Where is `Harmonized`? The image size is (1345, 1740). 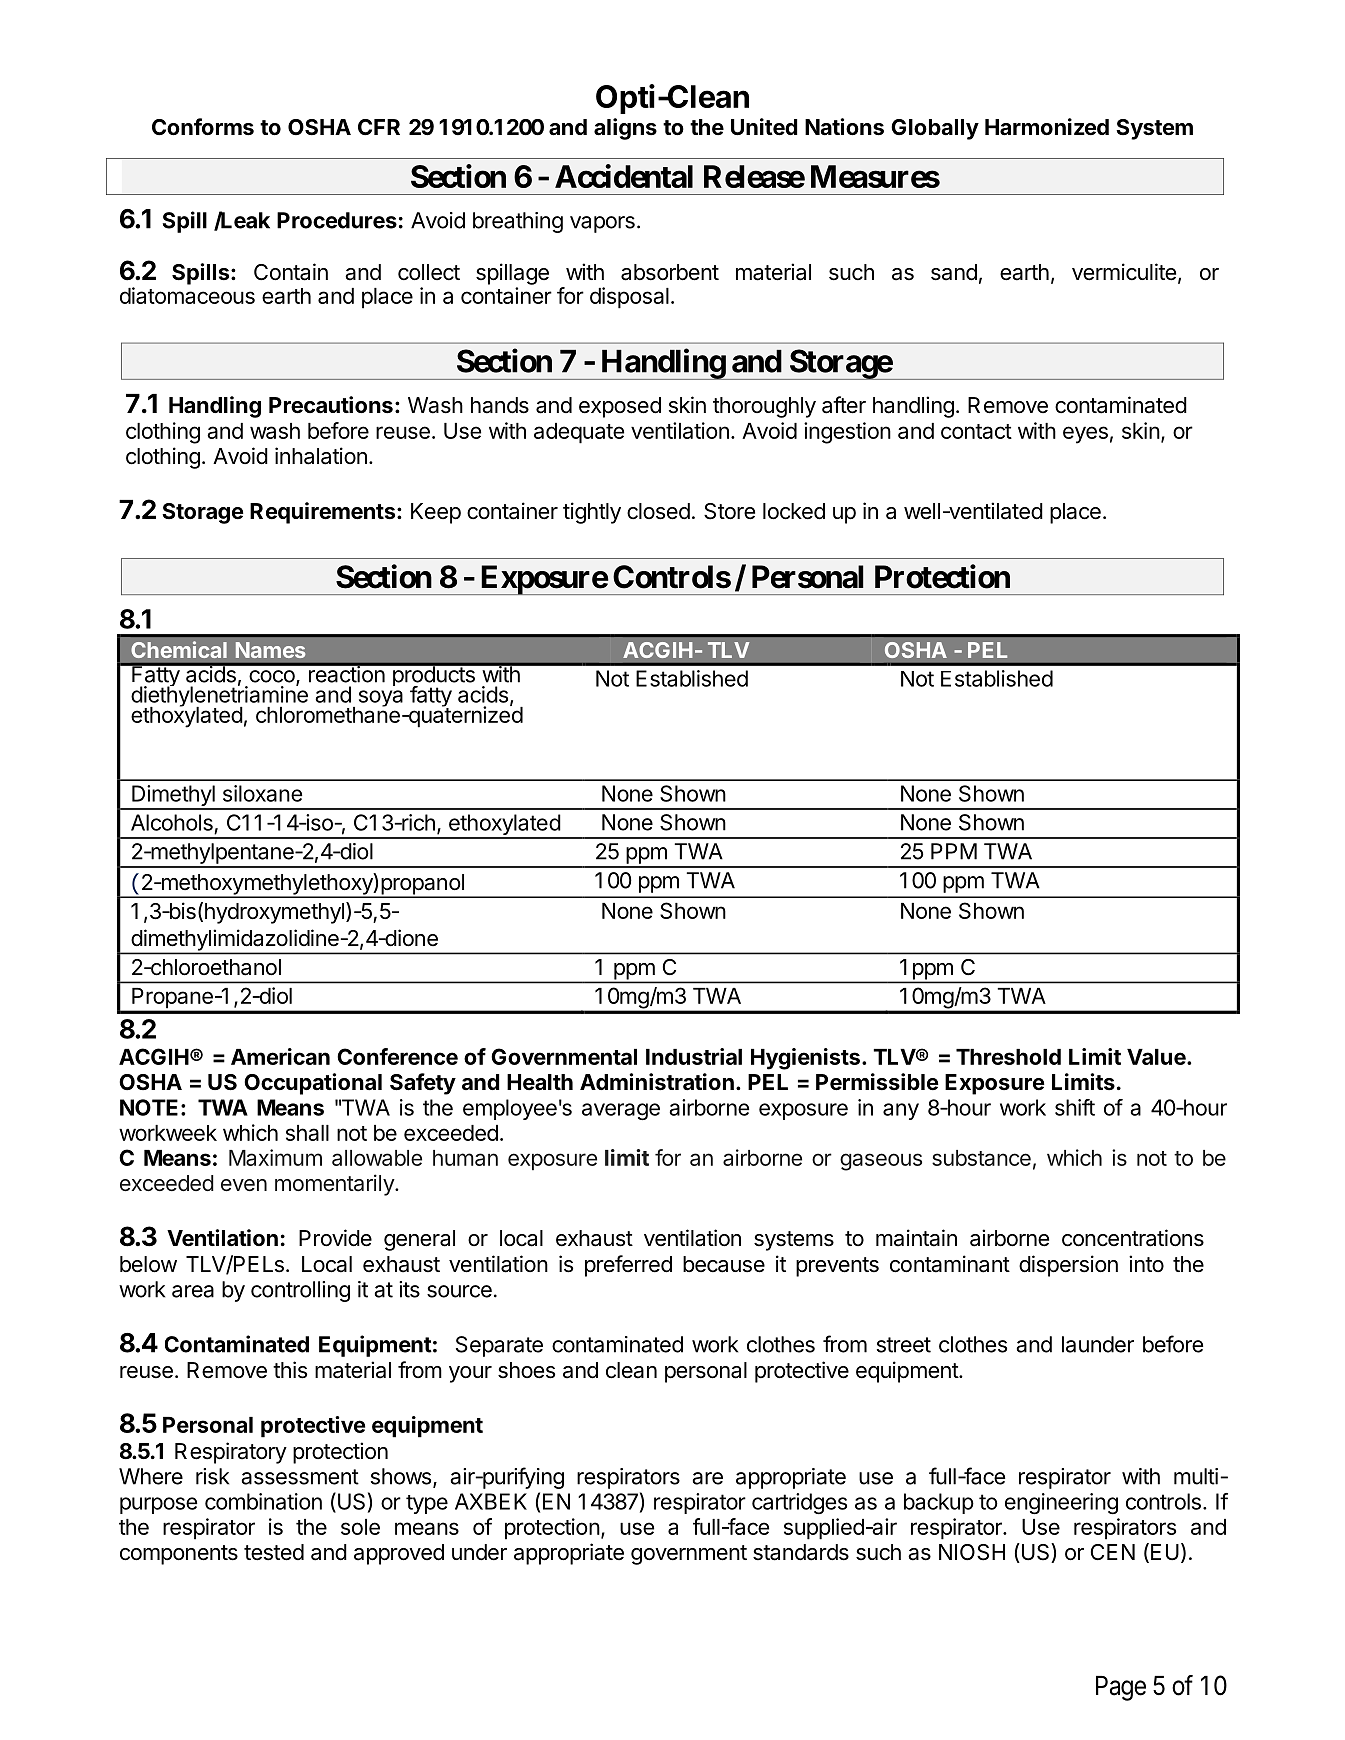 Harmonized is located at coordinates (1047, 127).
